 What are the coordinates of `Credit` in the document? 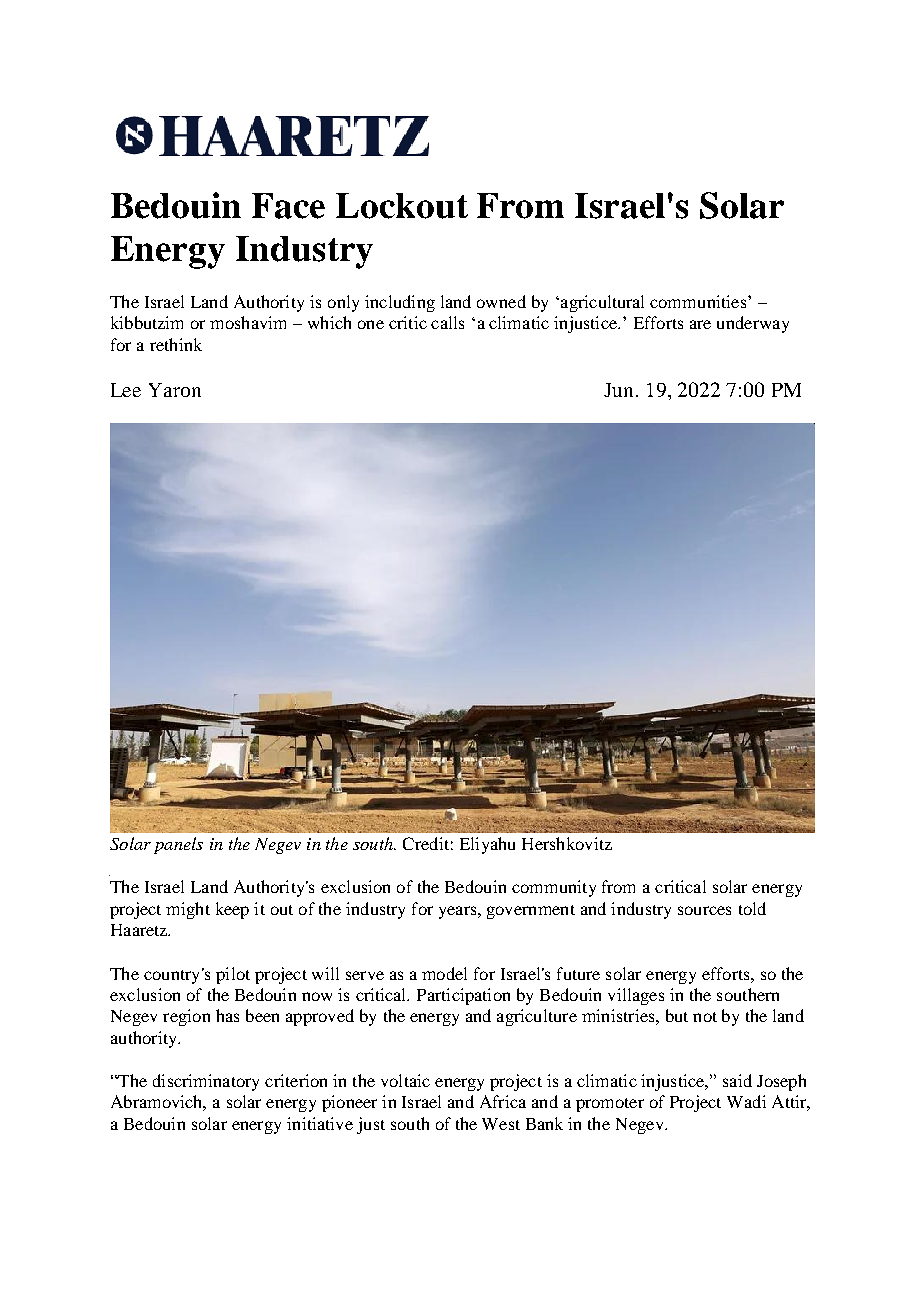 It's located at (426, 843).
